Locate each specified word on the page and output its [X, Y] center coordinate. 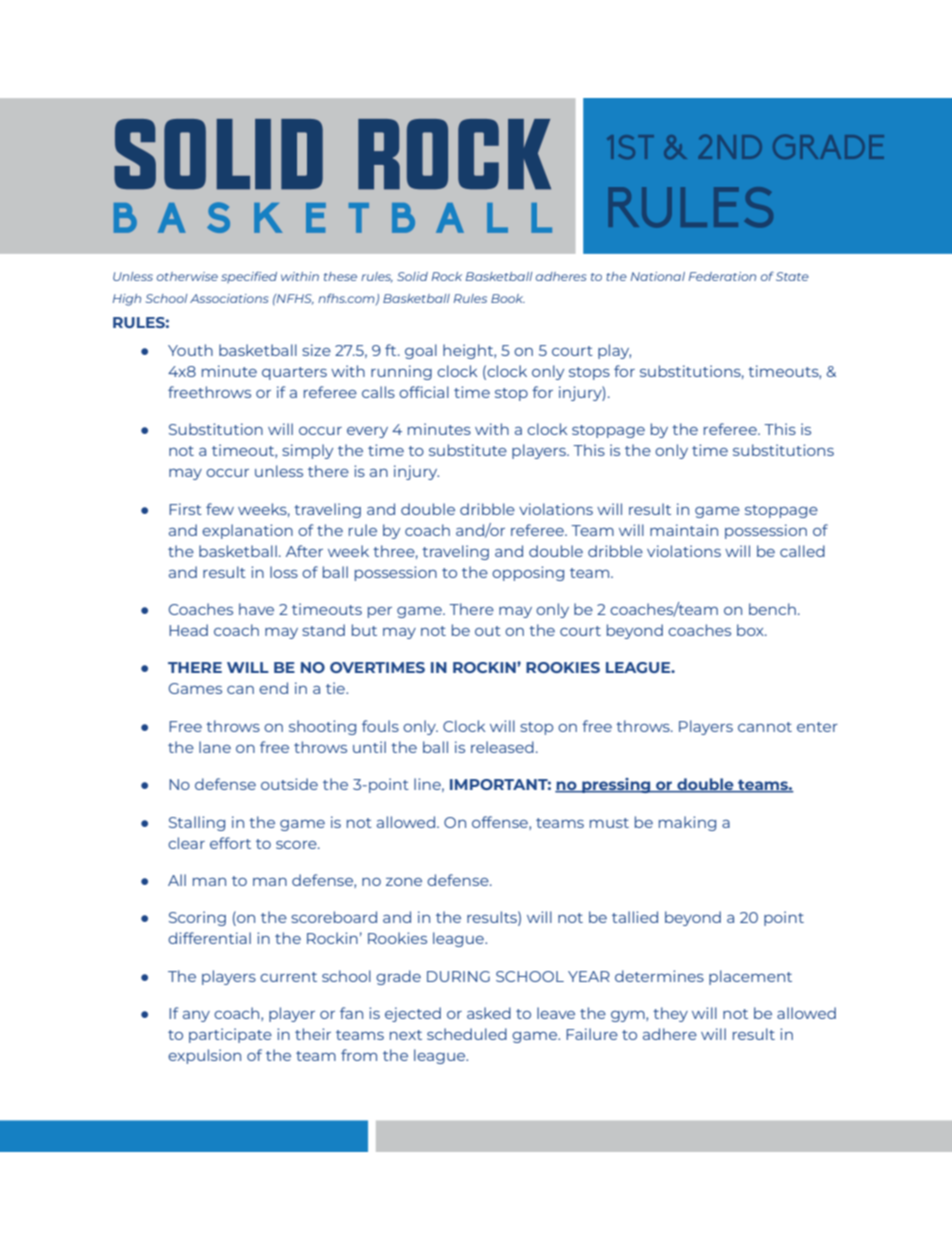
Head [188, 630]
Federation [722, 276]
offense [501, 823]
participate [230, 1035]
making [687, 823]
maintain [684, 530]
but [364, 630]
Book [508, 298]
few [220, 509]
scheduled [467, 1034]
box [751, 630]
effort [230, 843]
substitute [468, 450]
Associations [229, 298]
